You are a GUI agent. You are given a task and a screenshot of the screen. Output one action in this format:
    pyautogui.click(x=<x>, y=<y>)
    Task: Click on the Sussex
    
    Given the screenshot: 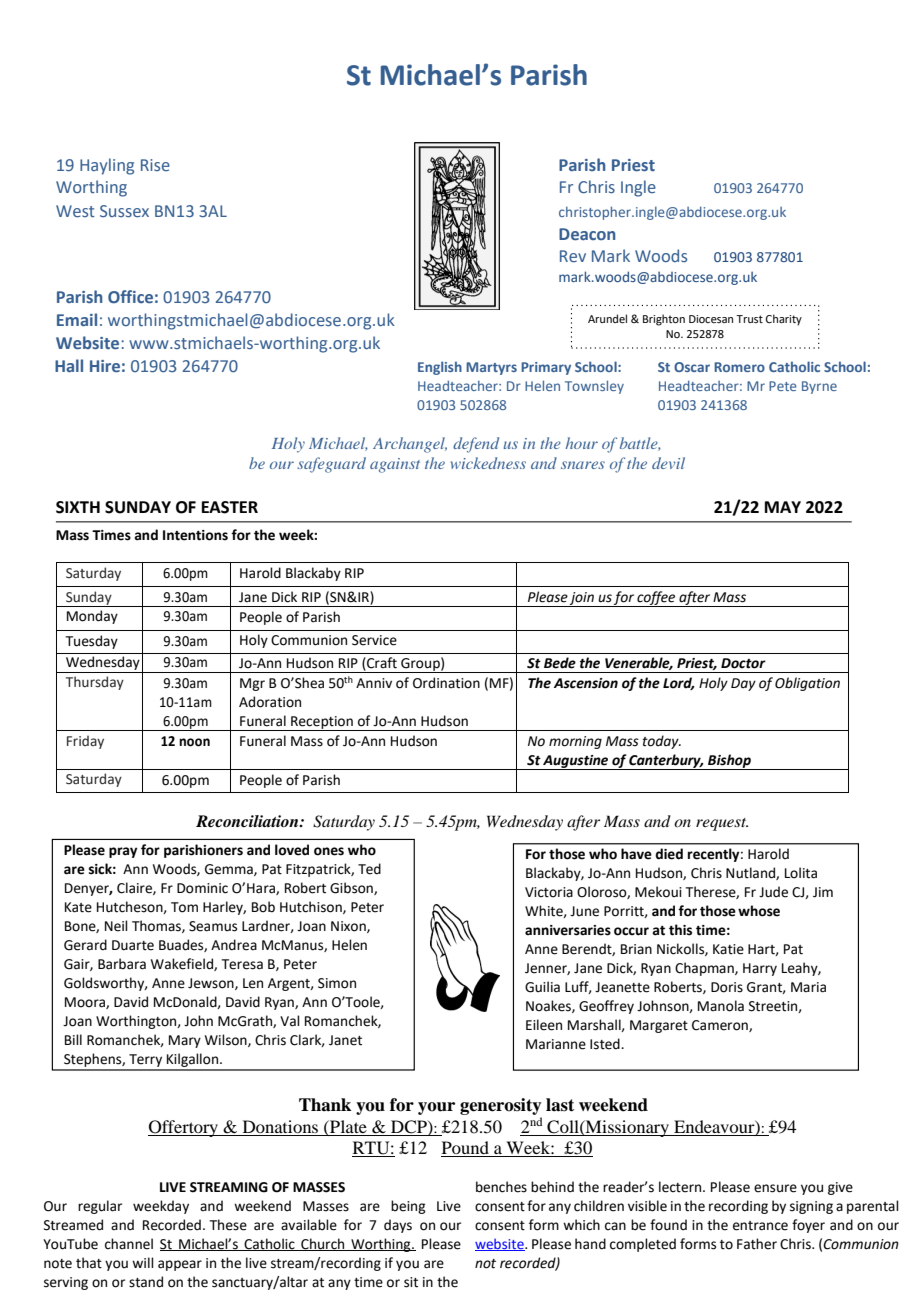 What is the action you would take?
    pyautogui.click(x=124, y=211)
